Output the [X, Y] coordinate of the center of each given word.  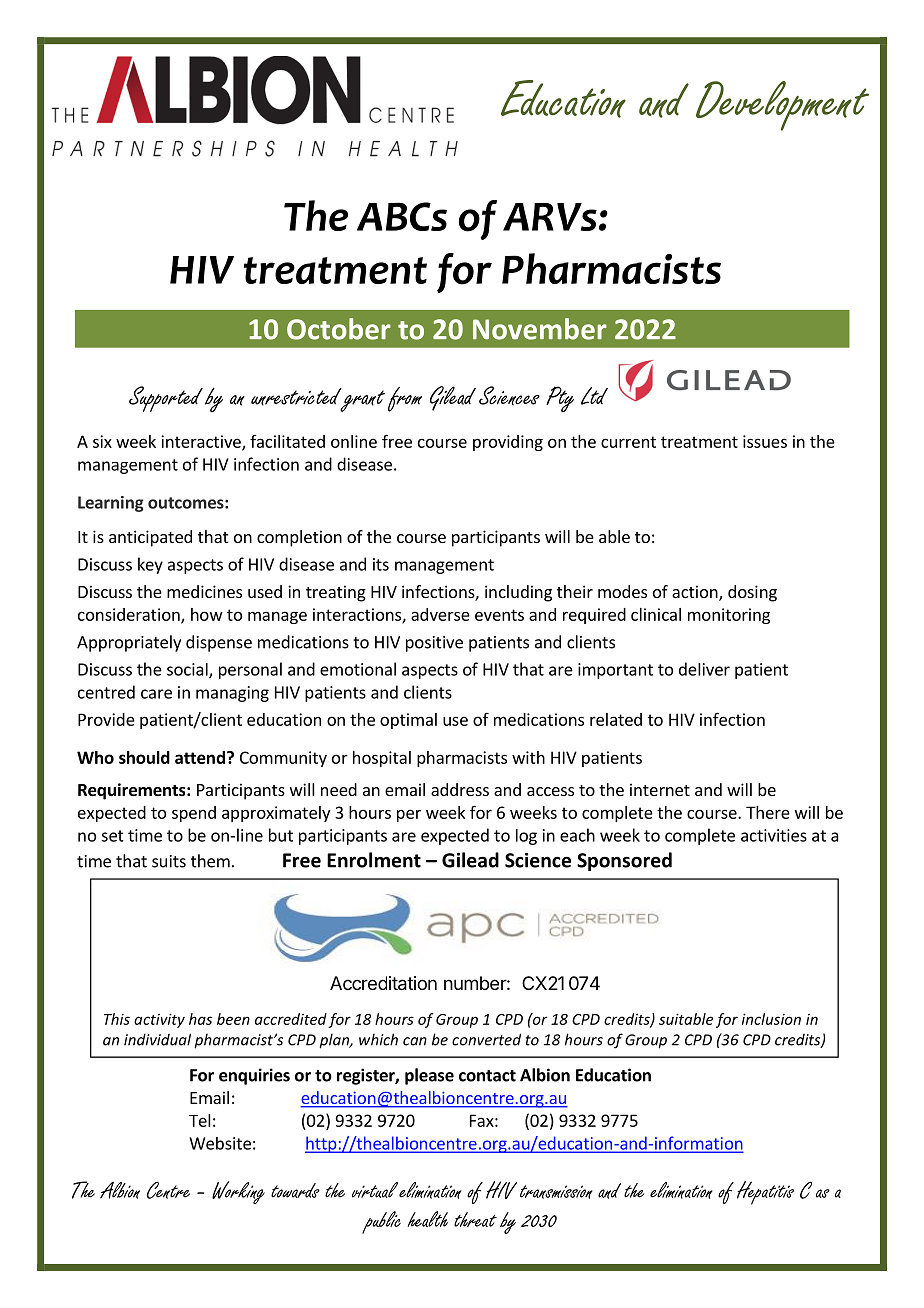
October [339, 329]
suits [169, 861]
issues [765, 441]
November [540, 329]
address [460, 789]
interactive [202, 442]
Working [238, 1192]
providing [508, 443]
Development [782, 106]
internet [660, 789]
